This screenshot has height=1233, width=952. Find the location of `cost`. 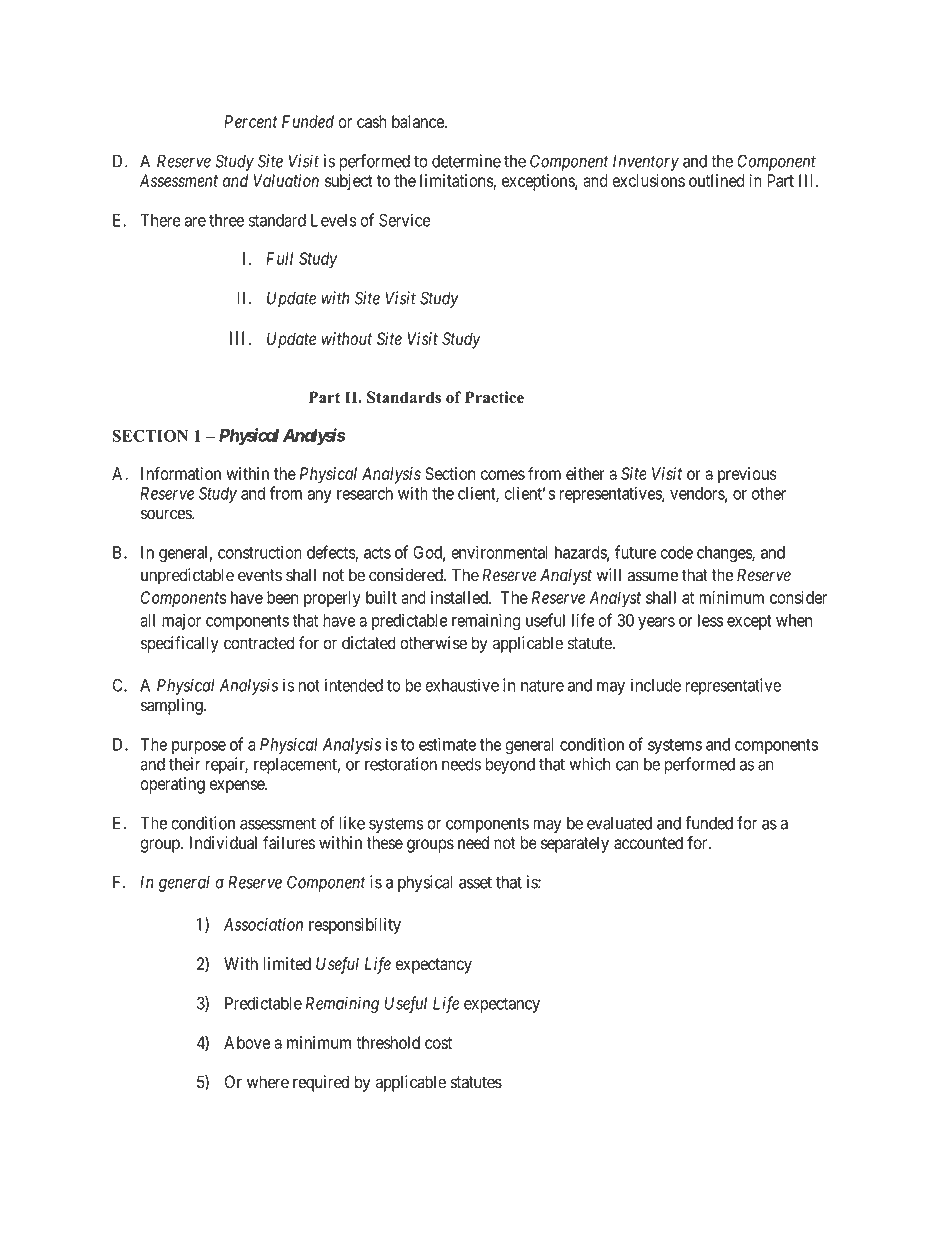

cost is located at coordinates (438, 1043).
